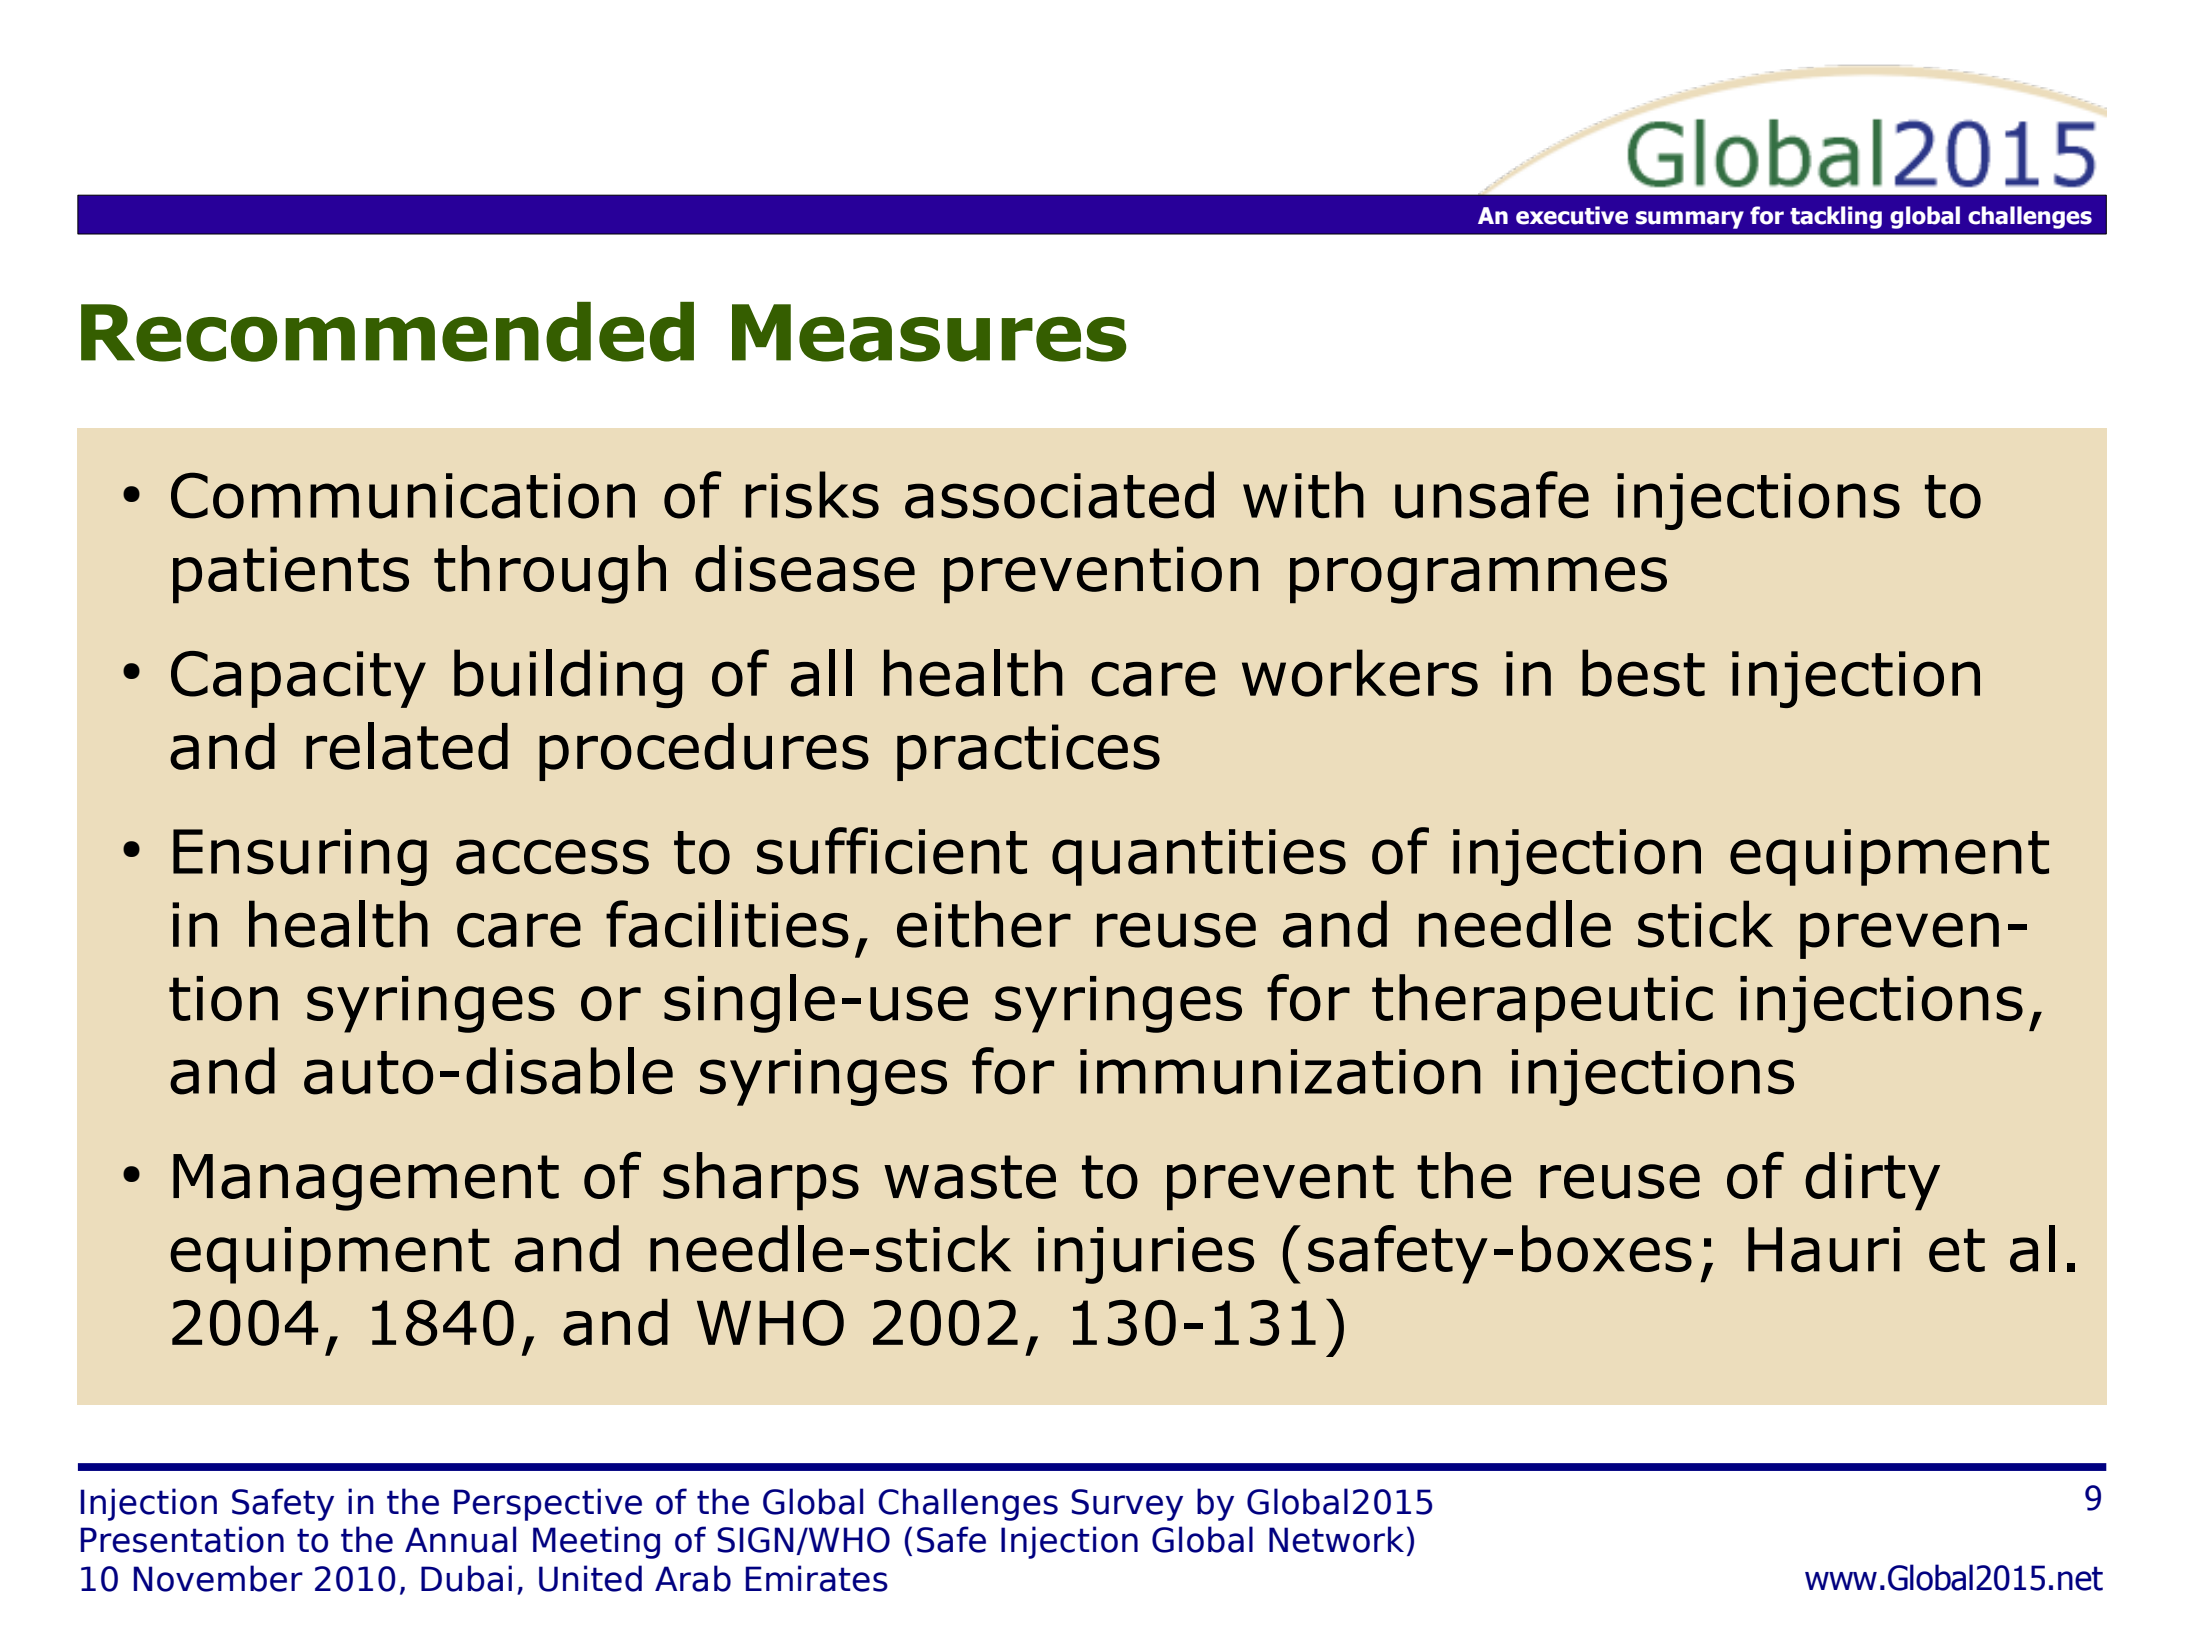 The image size is (2185, 1638). Describe the element at coordinates (1690, 220) in the screenshot. I see `summary` at that location.
